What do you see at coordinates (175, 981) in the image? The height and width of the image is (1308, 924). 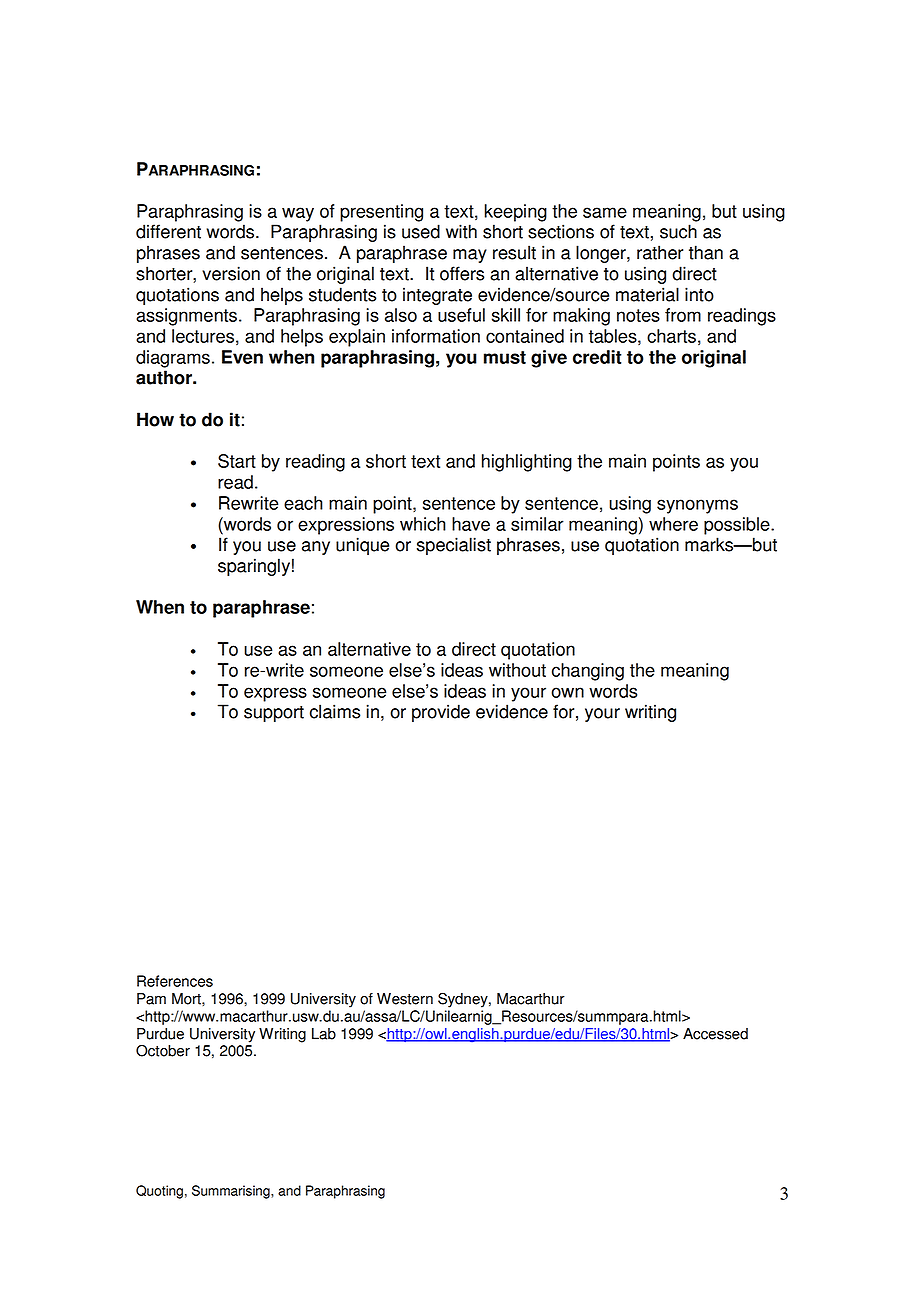 I see `References` at bounding box center [175, 981].
